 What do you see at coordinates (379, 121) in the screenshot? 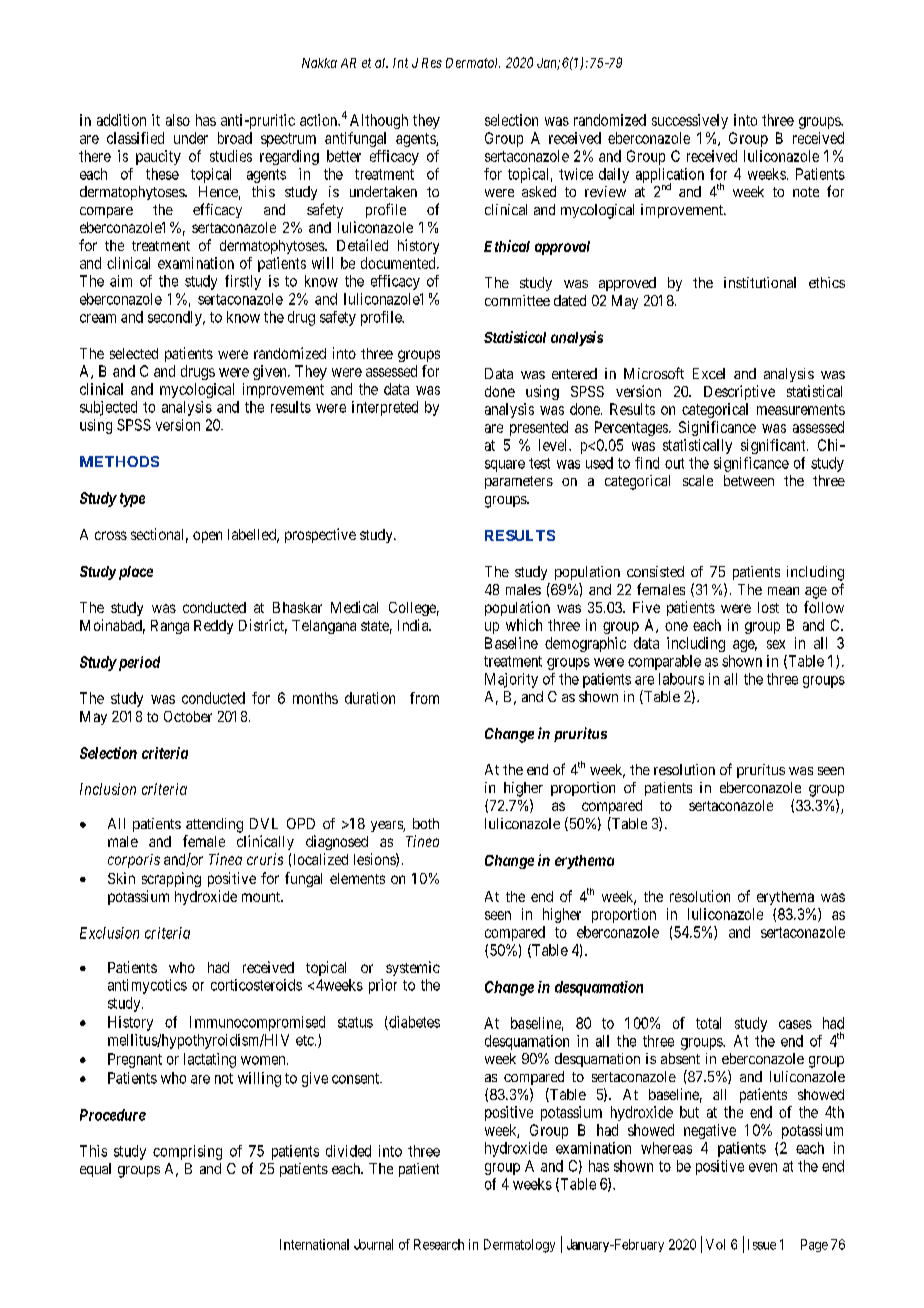
I see `Although` at bounding box center [379, 121].
